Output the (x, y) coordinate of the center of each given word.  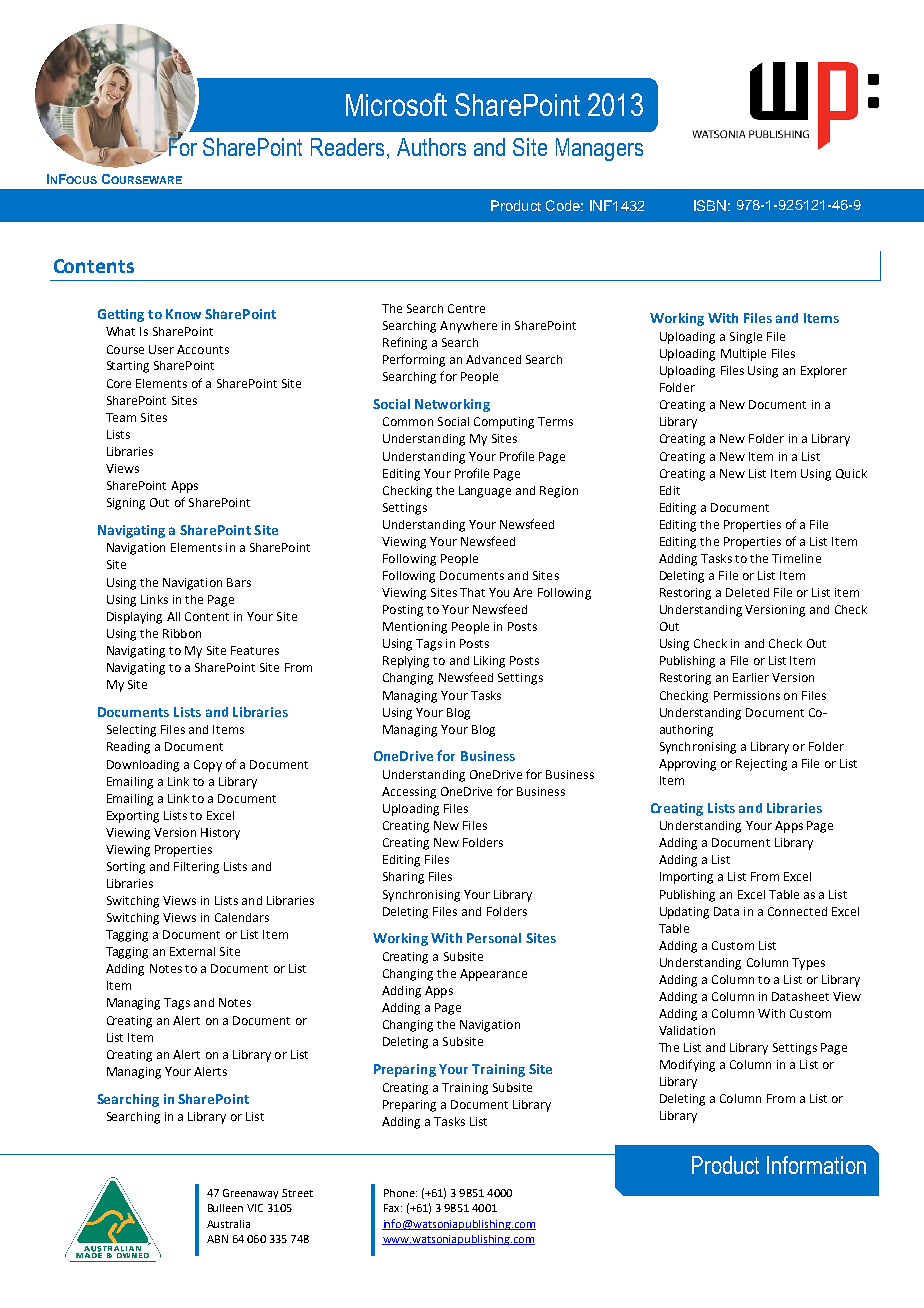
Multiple (743, 355)
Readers (349, 147)
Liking (489, 662)
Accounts (203, 349)
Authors (431, 147)
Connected (797, 911)
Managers (599, 149)
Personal (494, 938)
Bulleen (225, 1208)
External (192, 951)
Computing (504, 423)
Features (255, 650)
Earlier (751, 677)
